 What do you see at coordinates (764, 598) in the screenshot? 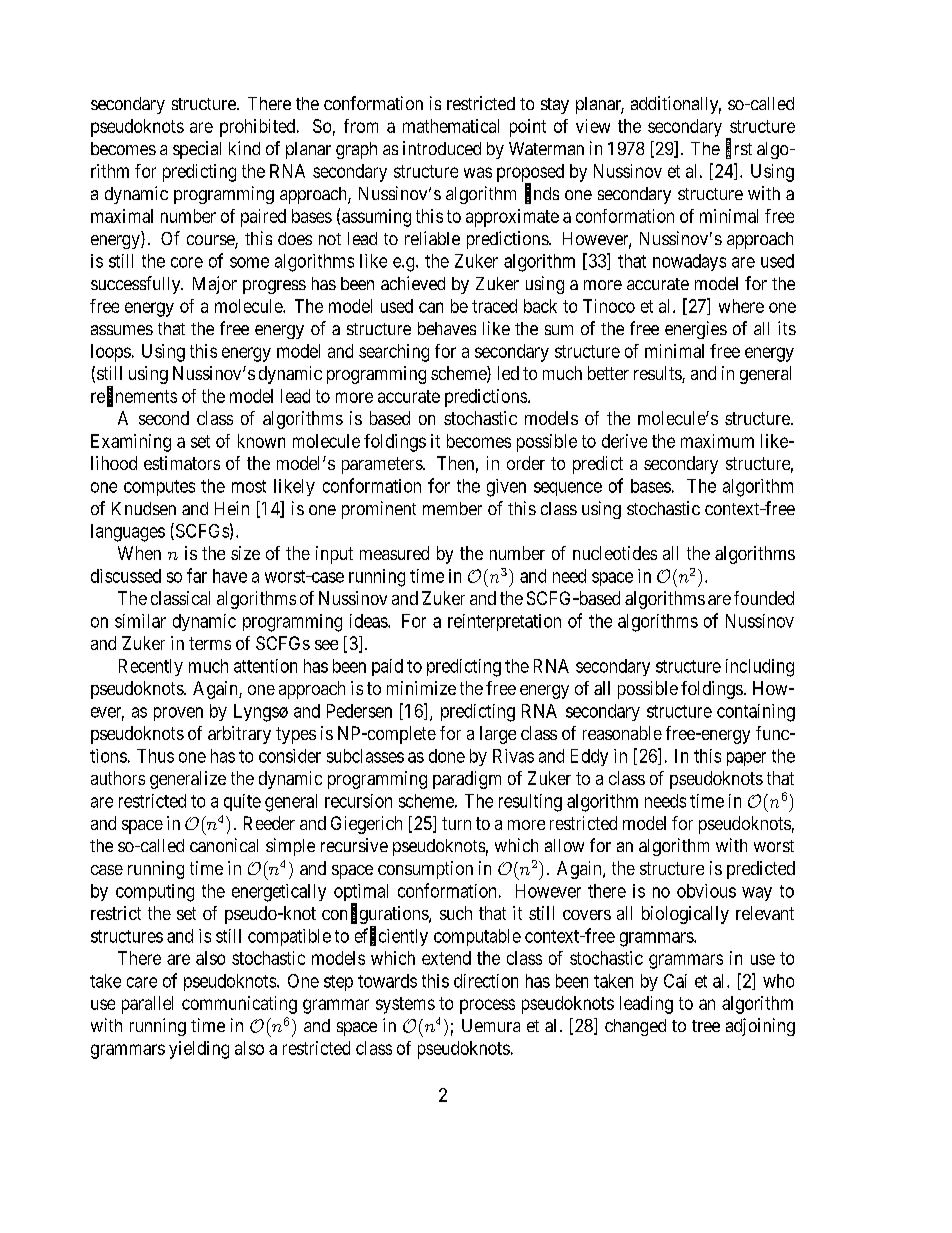
I see `founded` at bounding box center [764, 598].
